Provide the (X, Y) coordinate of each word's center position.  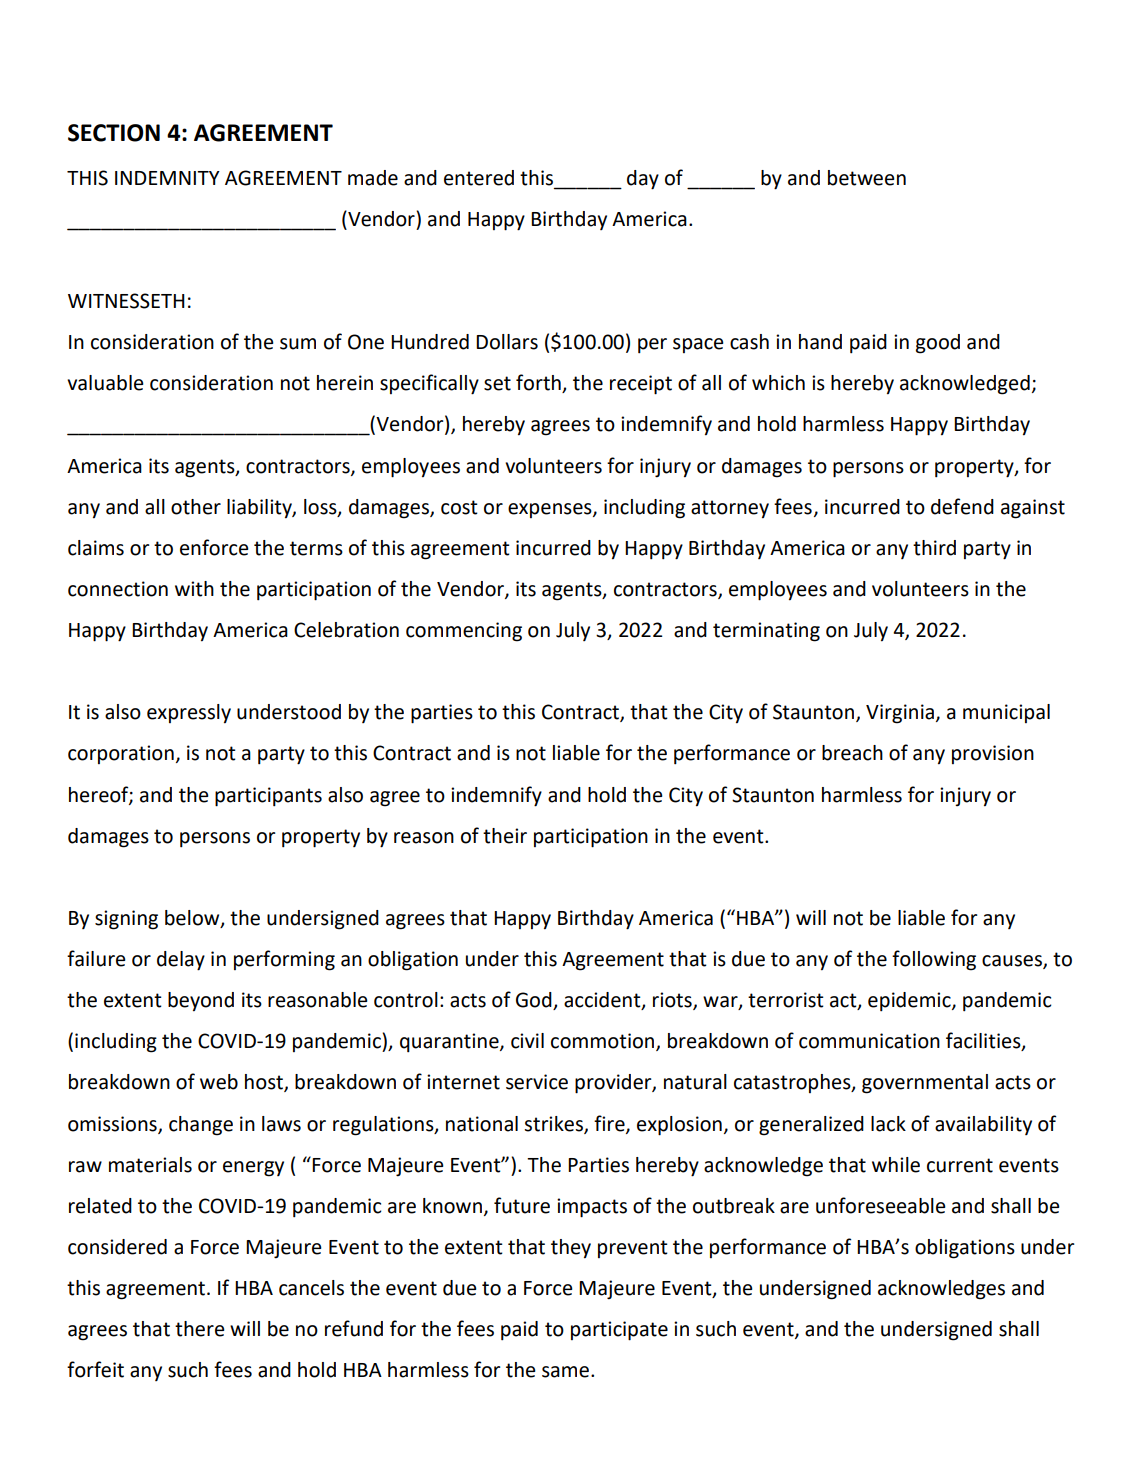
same (565, 1372)
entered (479, 178)
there (200, 1329)
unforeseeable (881, 1205)
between (867, 178)
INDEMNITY (167, 178)
